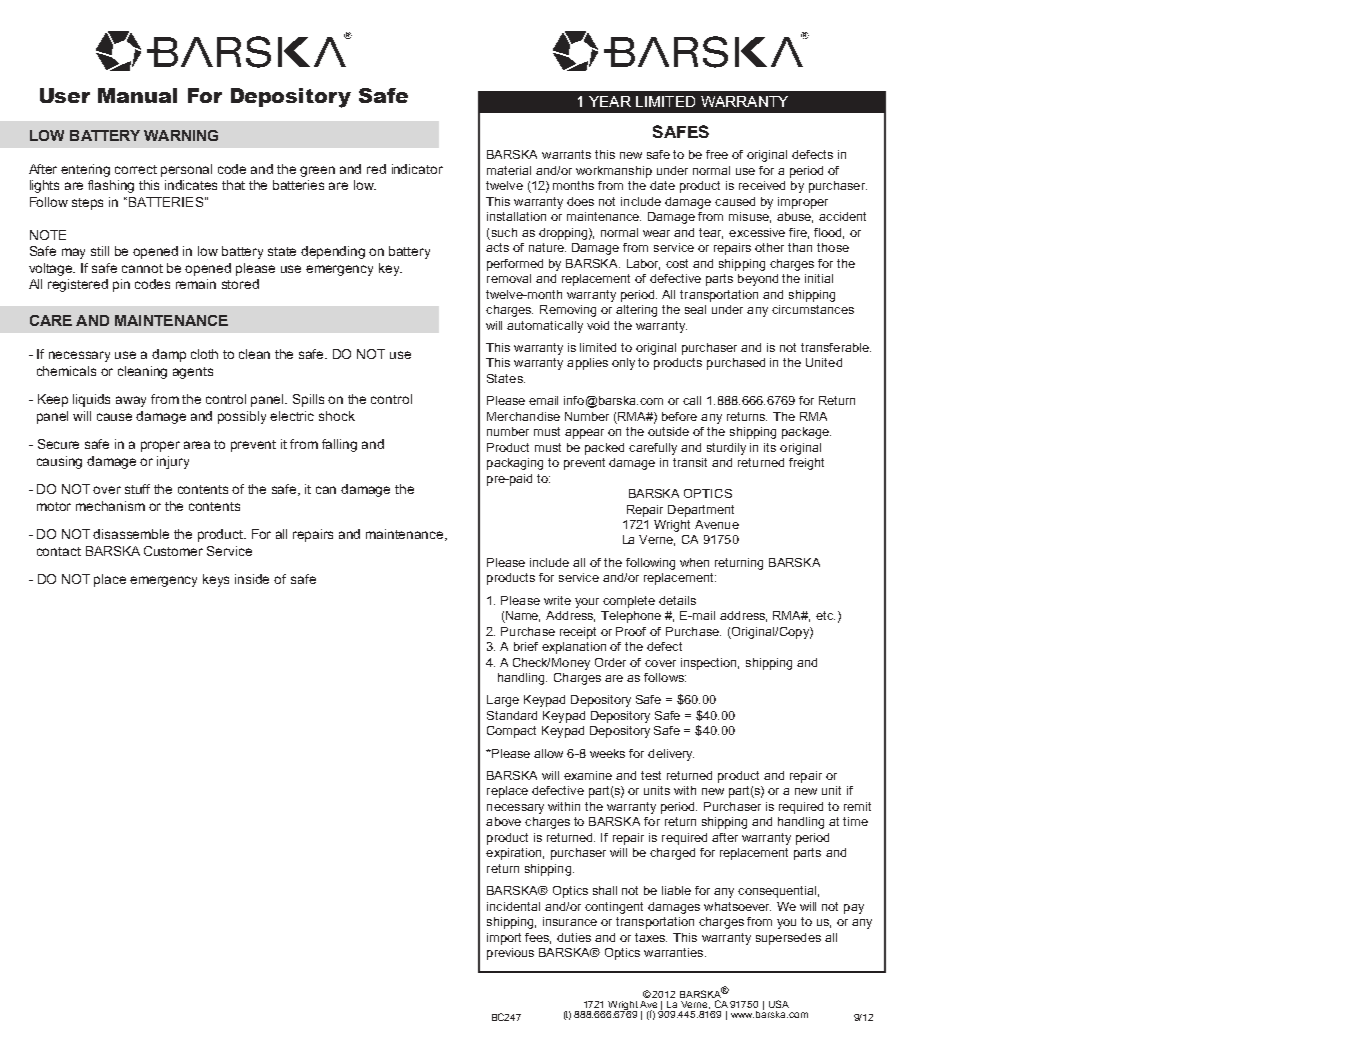  Describe the element at coordinates (510, 954) in the page. I see `previous` at that location.
